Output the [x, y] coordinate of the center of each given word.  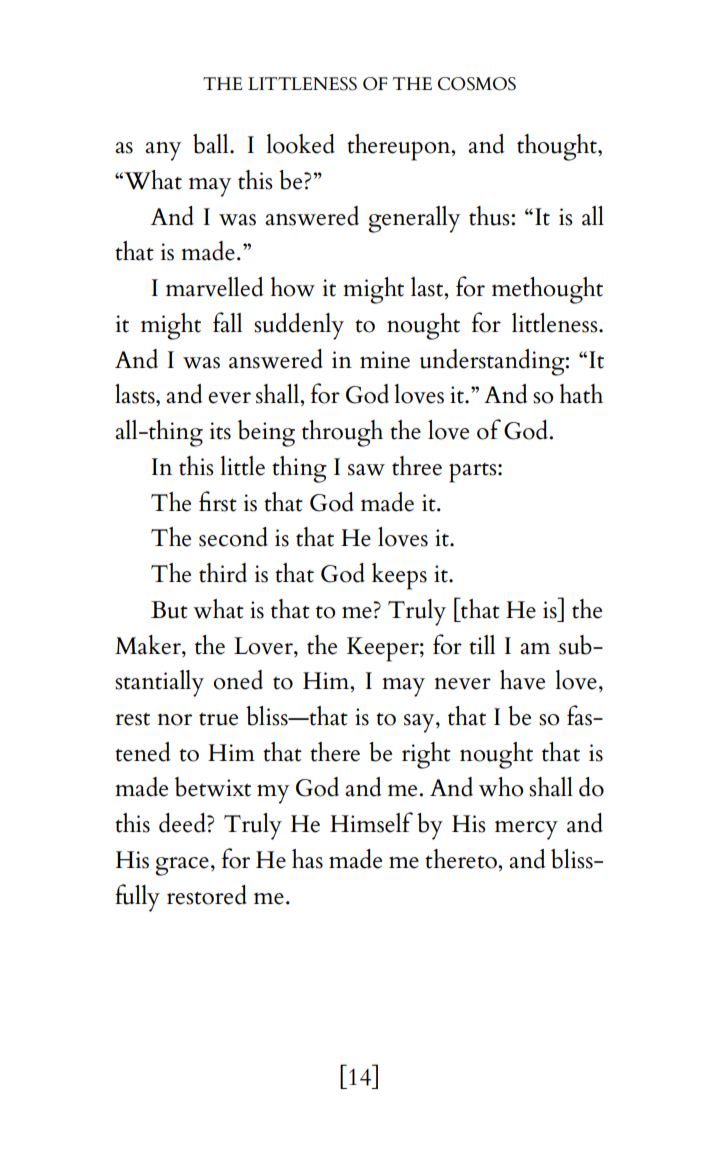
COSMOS [477, 84]
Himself [371, 822]
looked [300, 144]
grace [182, 866]
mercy [526, 830]
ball [212, 144]
